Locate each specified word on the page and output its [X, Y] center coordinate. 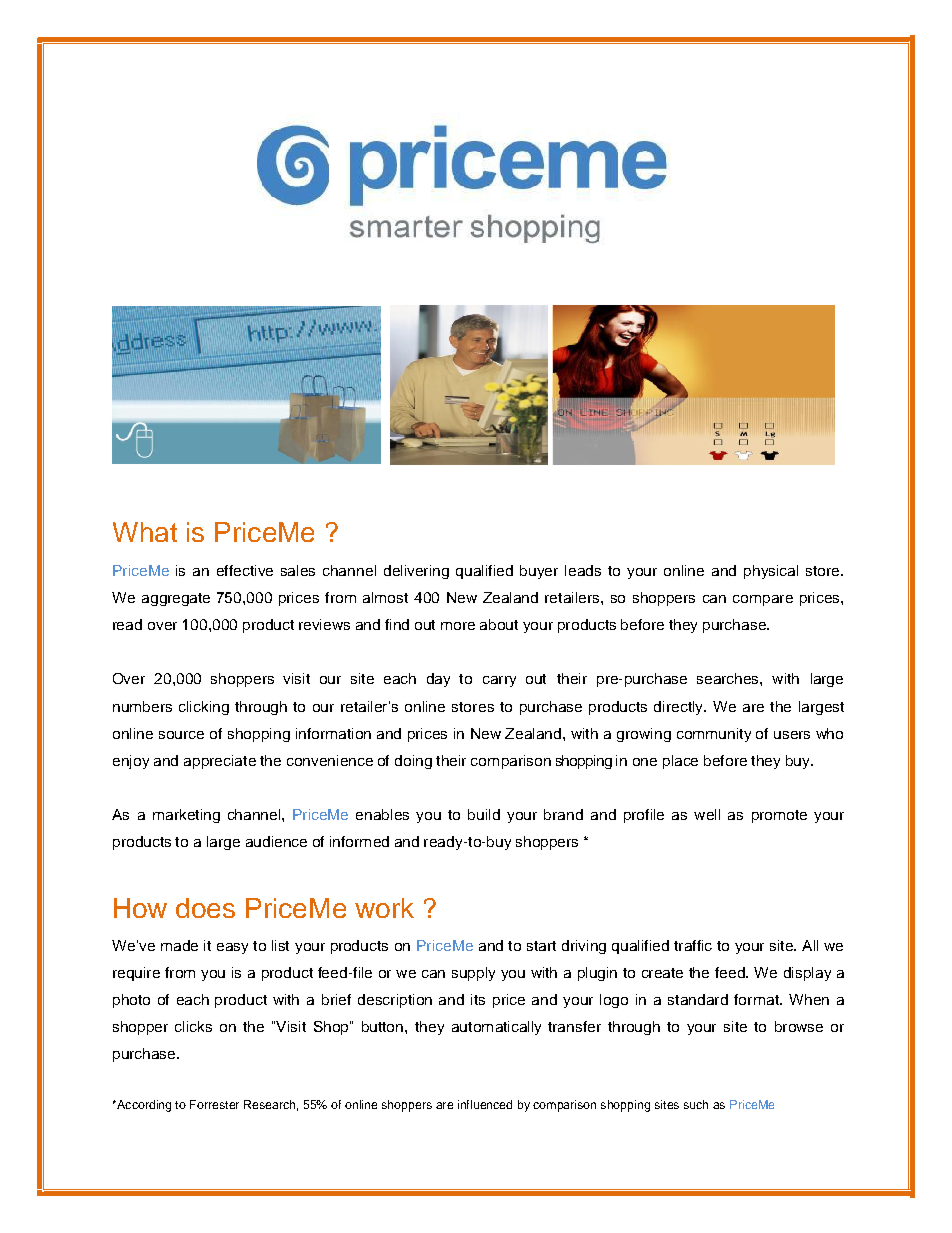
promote [779, 816]
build [484, 814]
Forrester [214, 1104]
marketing [186, 816]
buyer [539, 572]
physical [771, 572]
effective [245, 570]
